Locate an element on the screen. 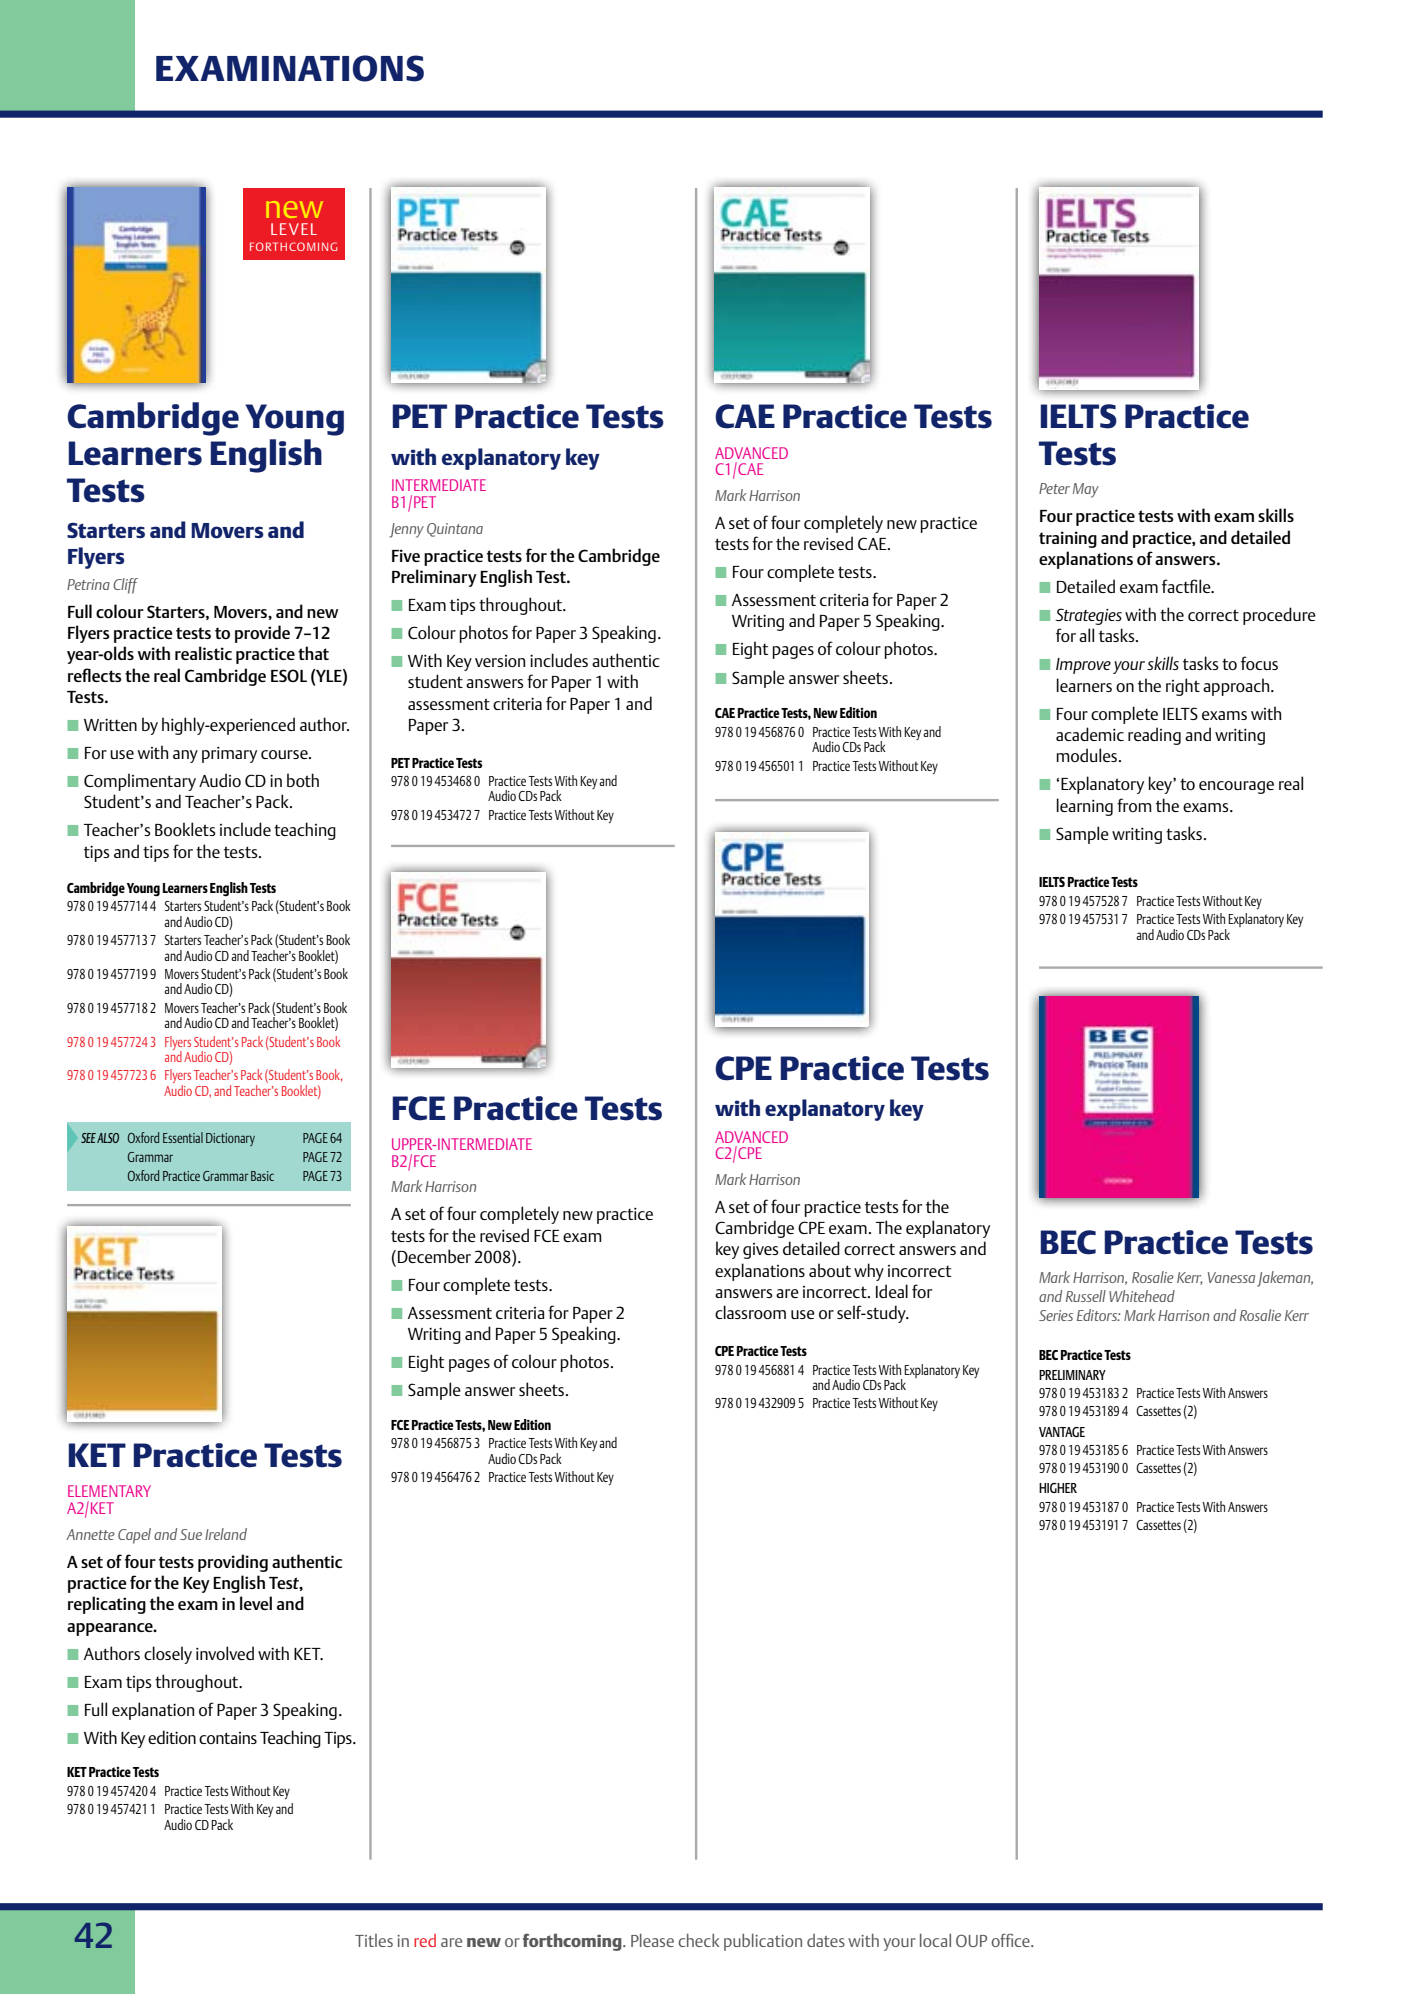 The height and width of the screenshot is (1994, 1410). Quintana is located at coordinates (455, 530).
